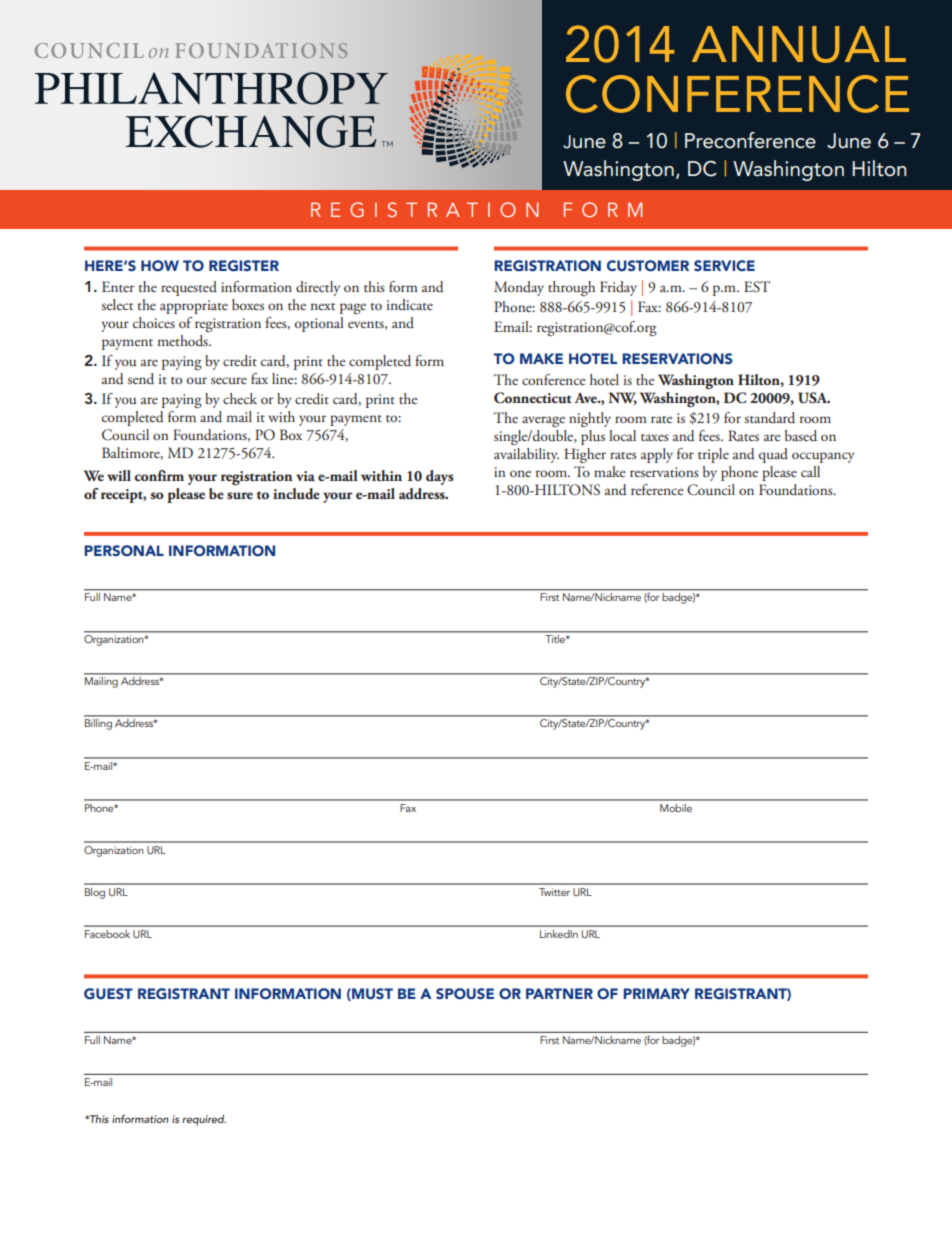 This image has height=1233, width=952. I want to click on required, so click(204, 1120).
